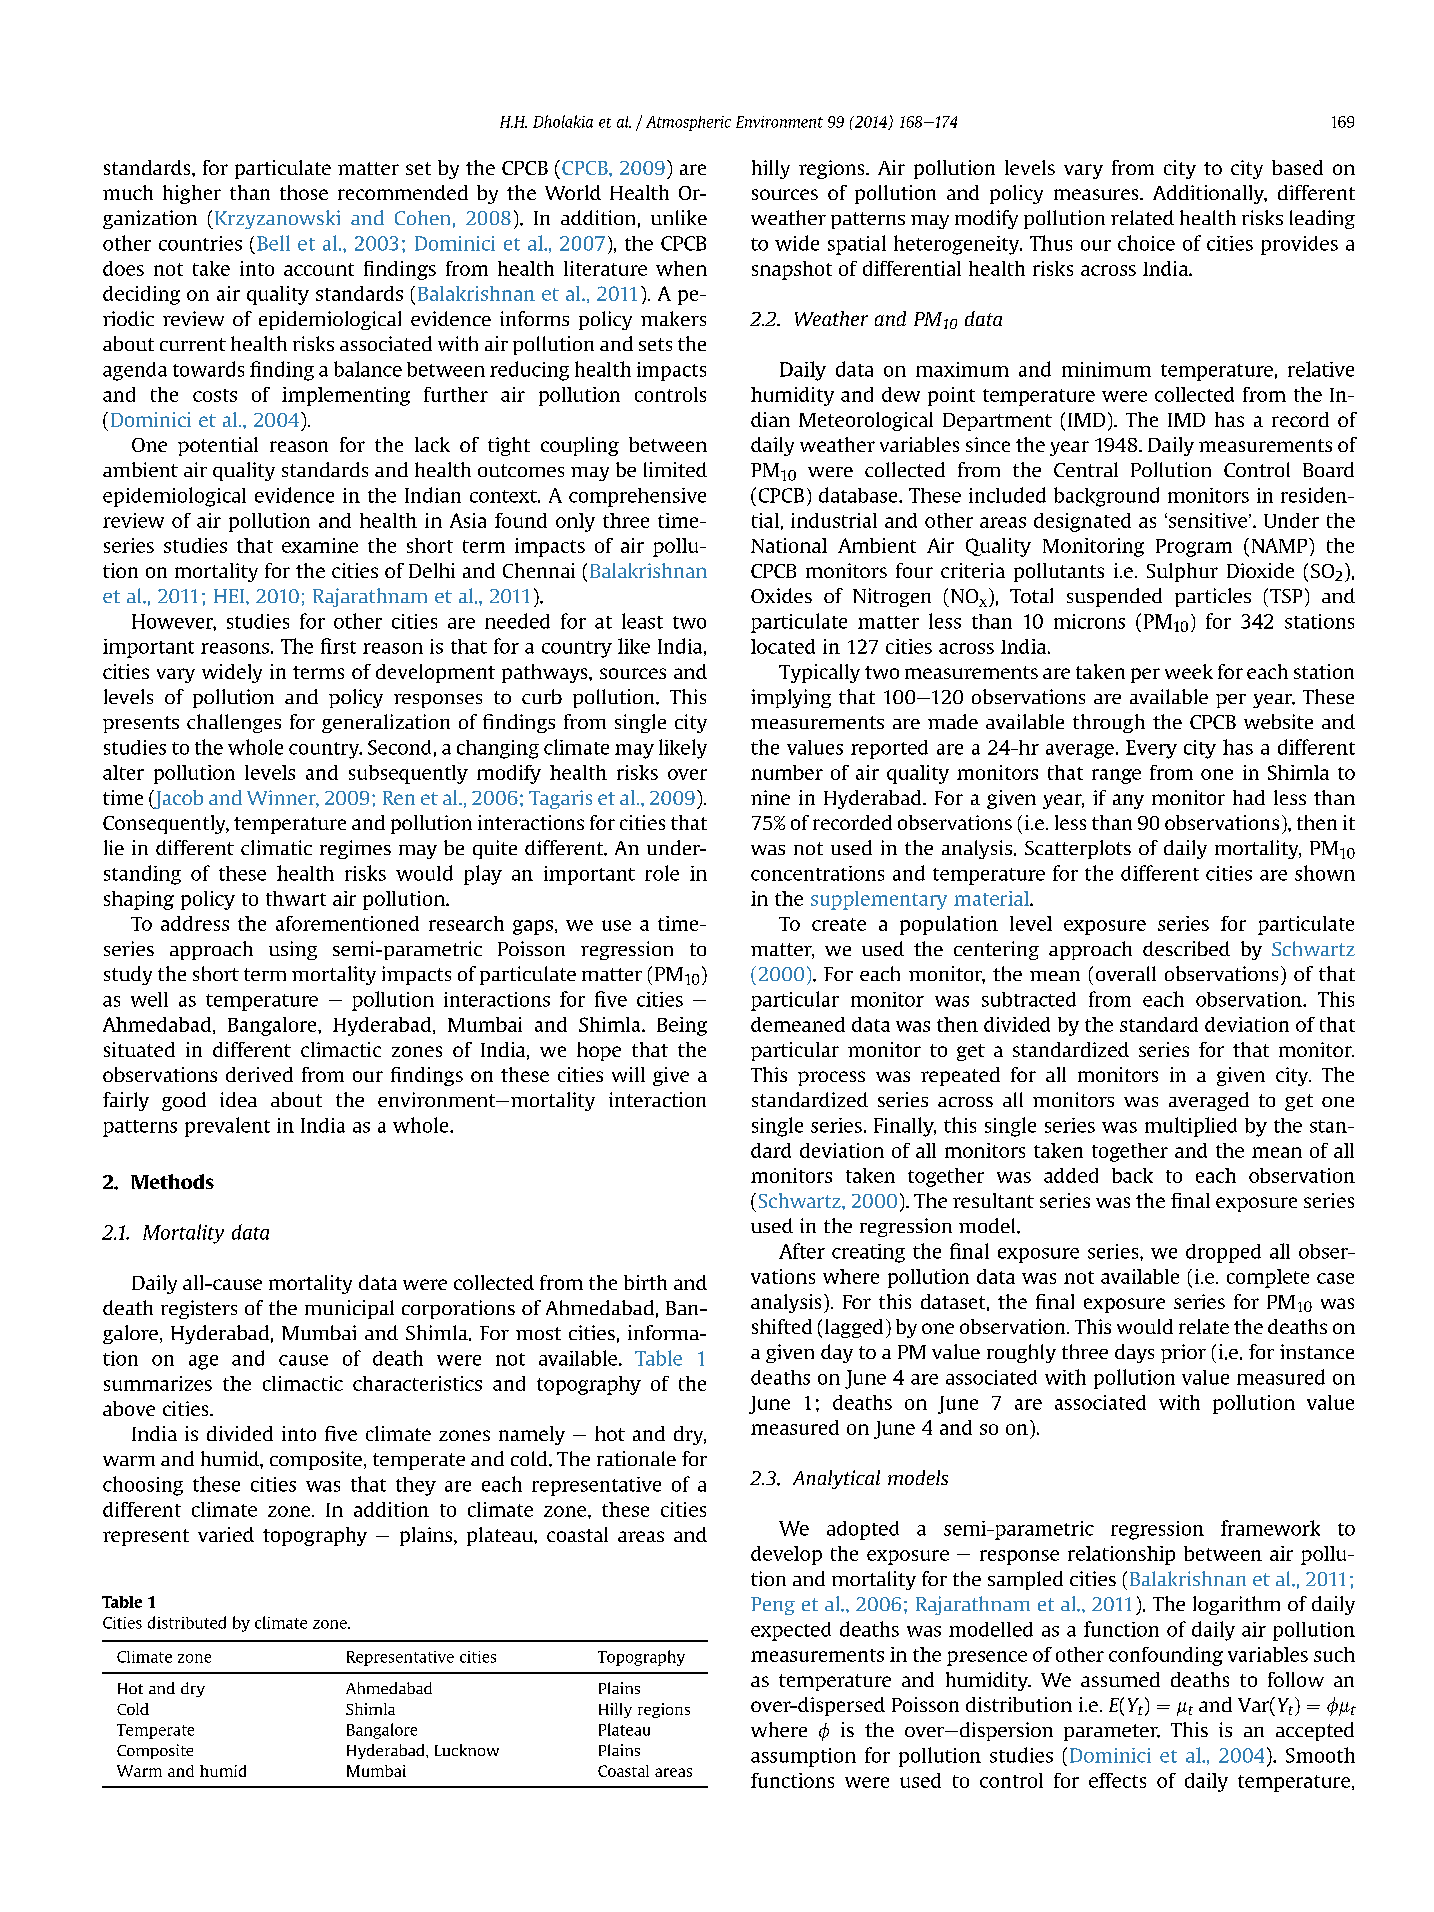  Describe the element at coordinates (304, 192) in the document. I see `those` at that location.
